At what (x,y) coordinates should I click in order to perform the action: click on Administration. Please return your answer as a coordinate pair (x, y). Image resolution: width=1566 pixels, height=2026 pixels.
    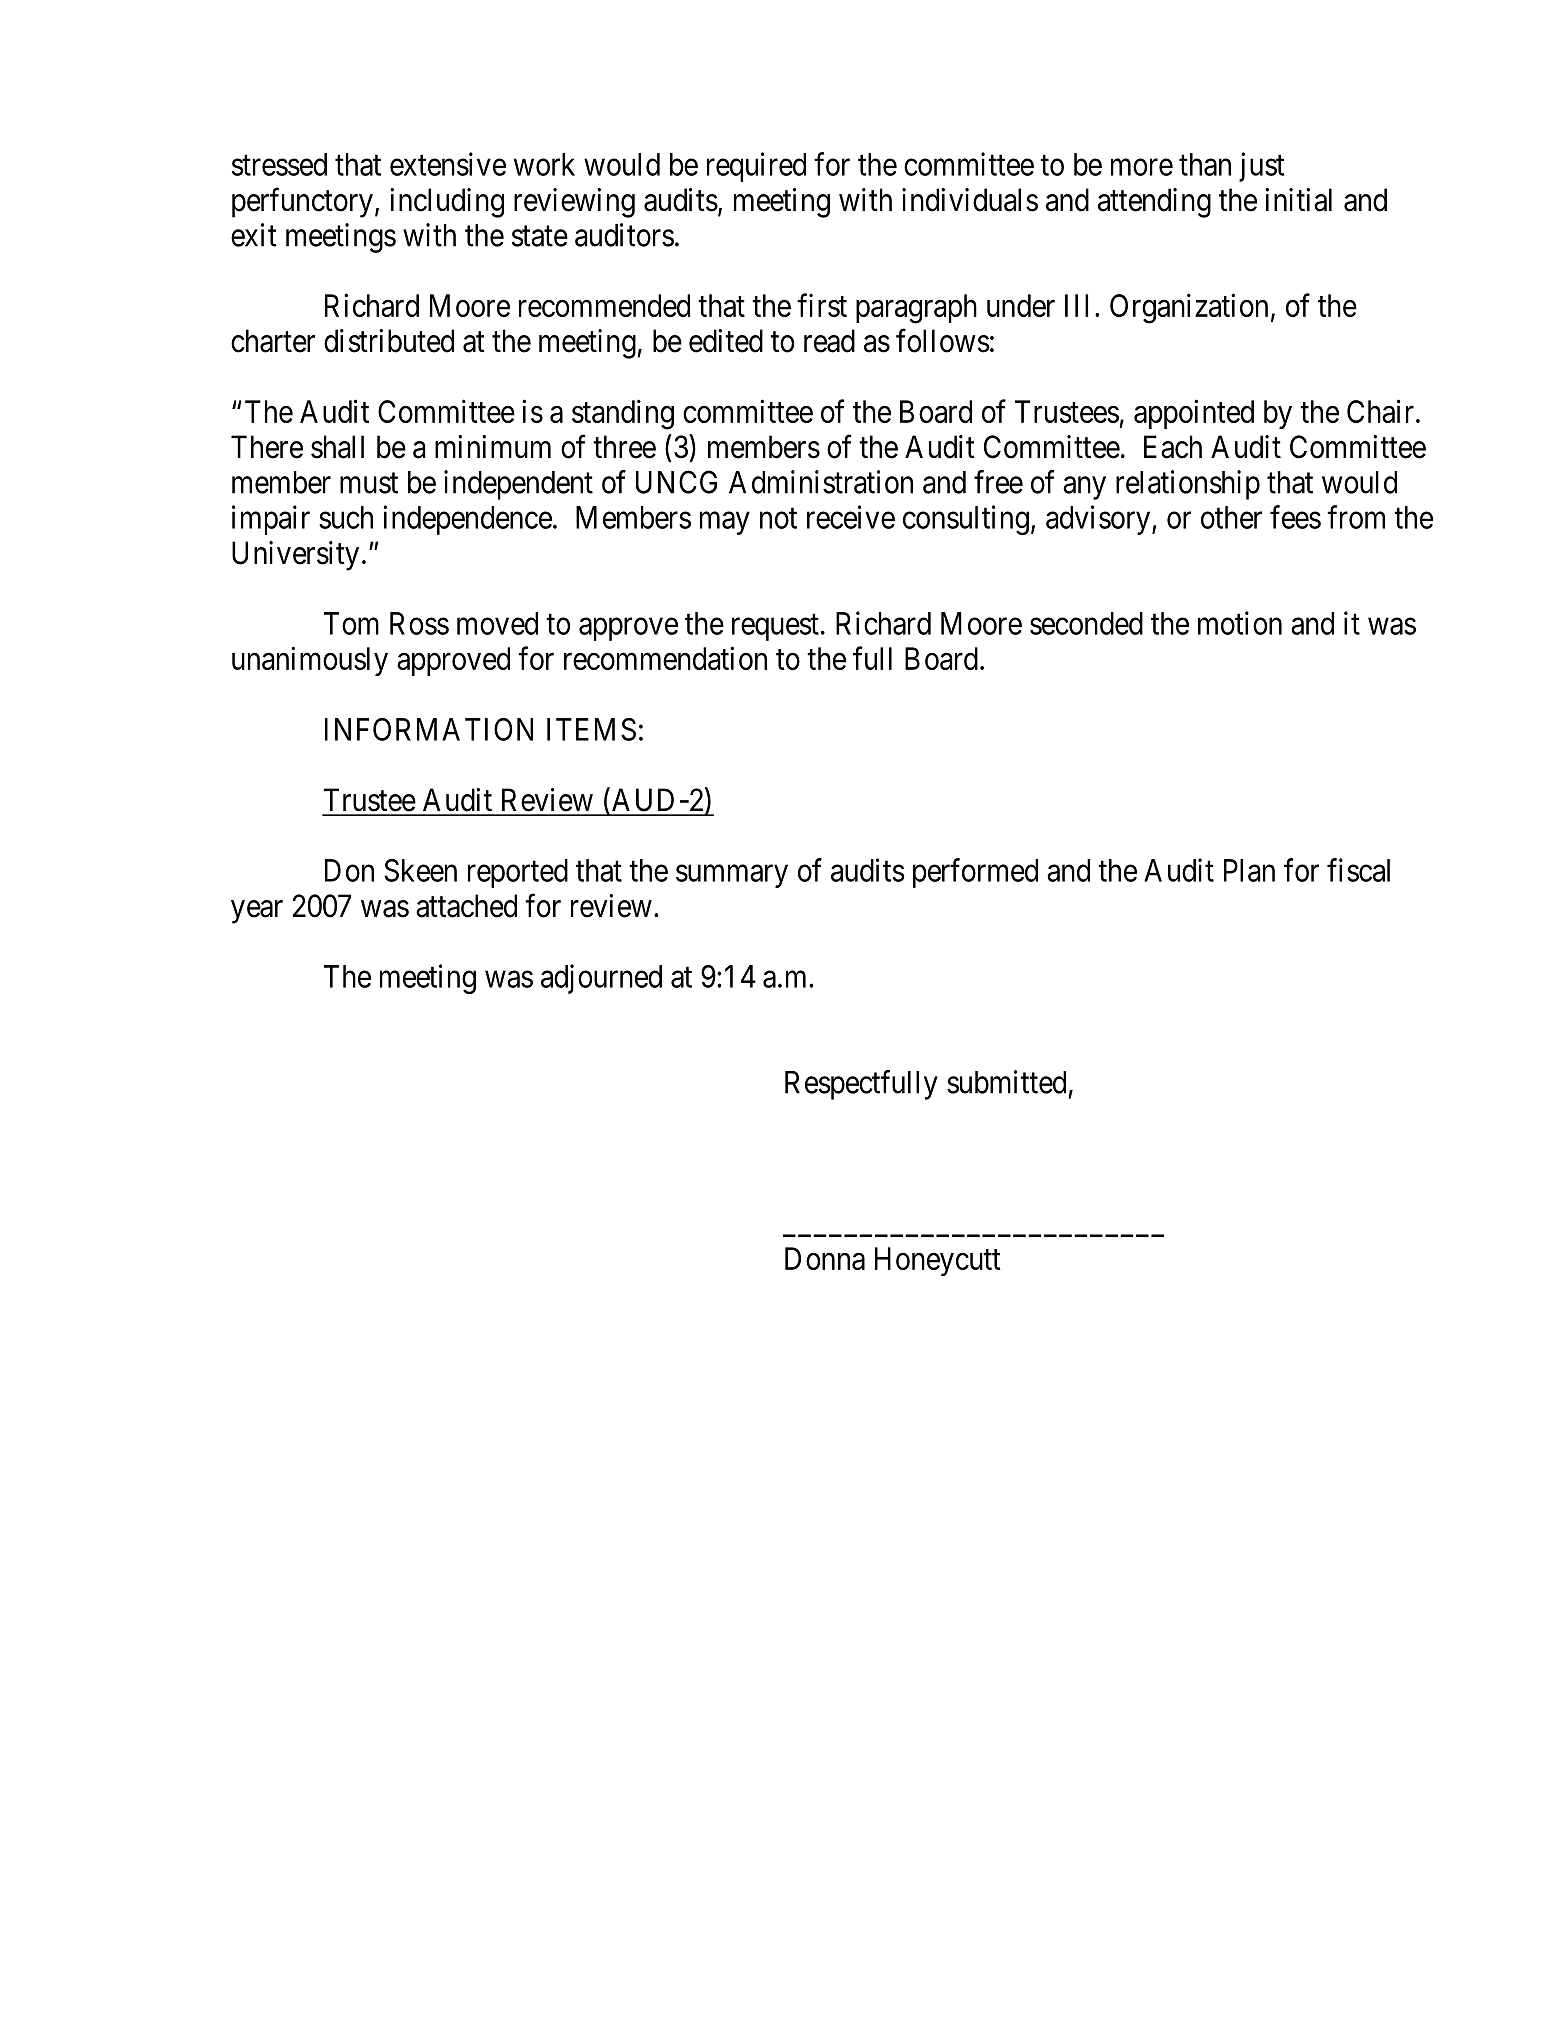
    Looking at the image, I should click on (821, 482).
